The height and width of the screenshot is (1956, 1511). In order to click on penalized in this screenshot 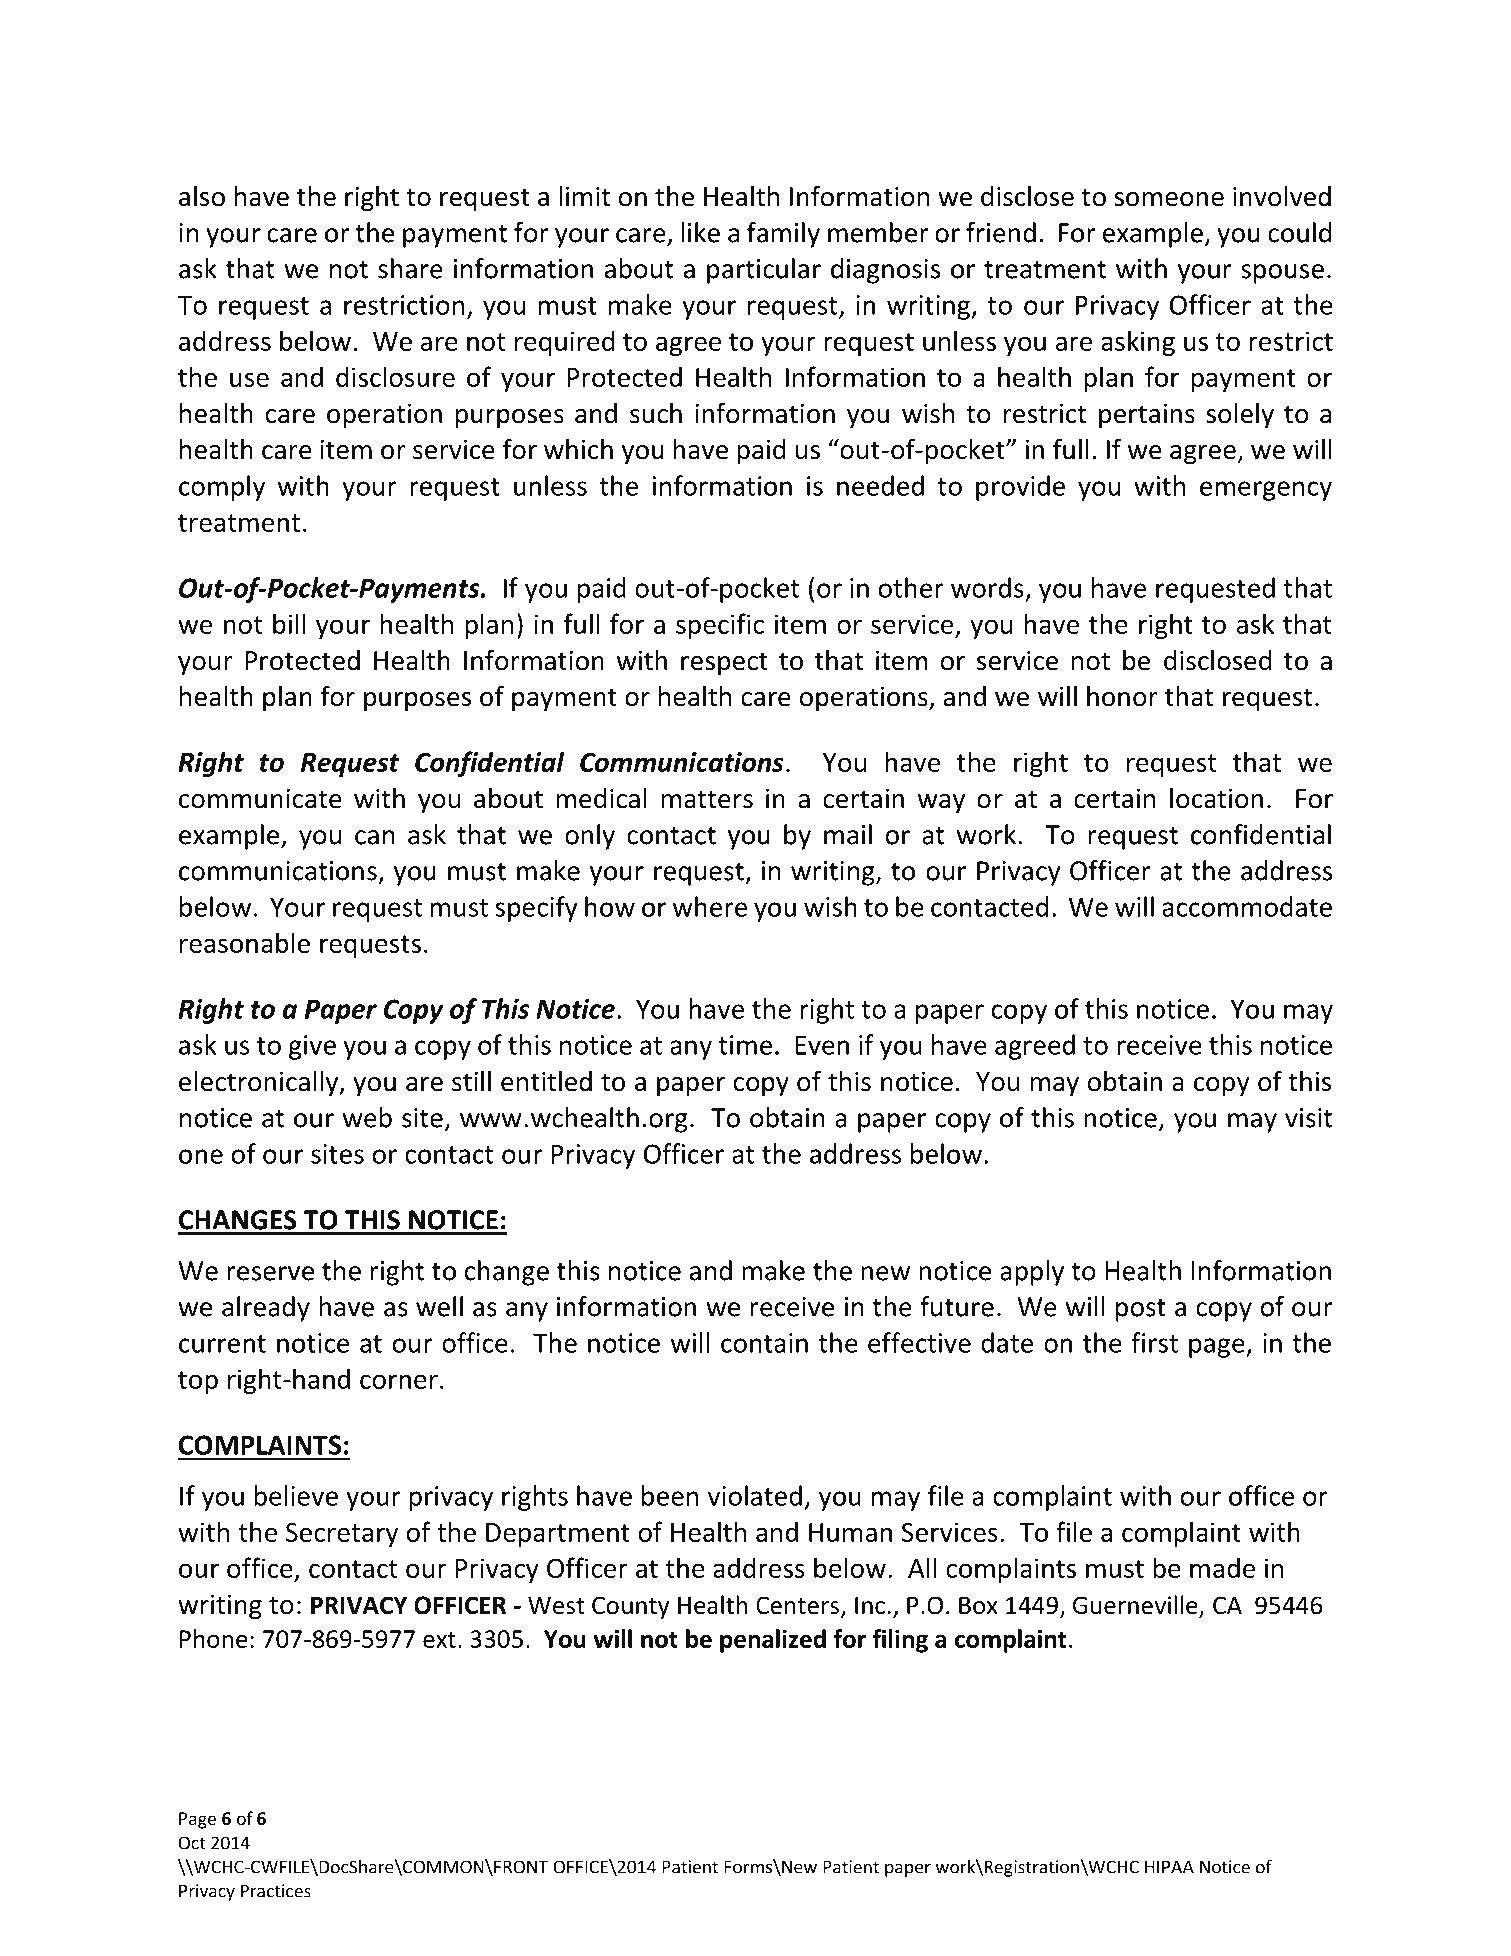, I will do `click(773, 1641)`.
